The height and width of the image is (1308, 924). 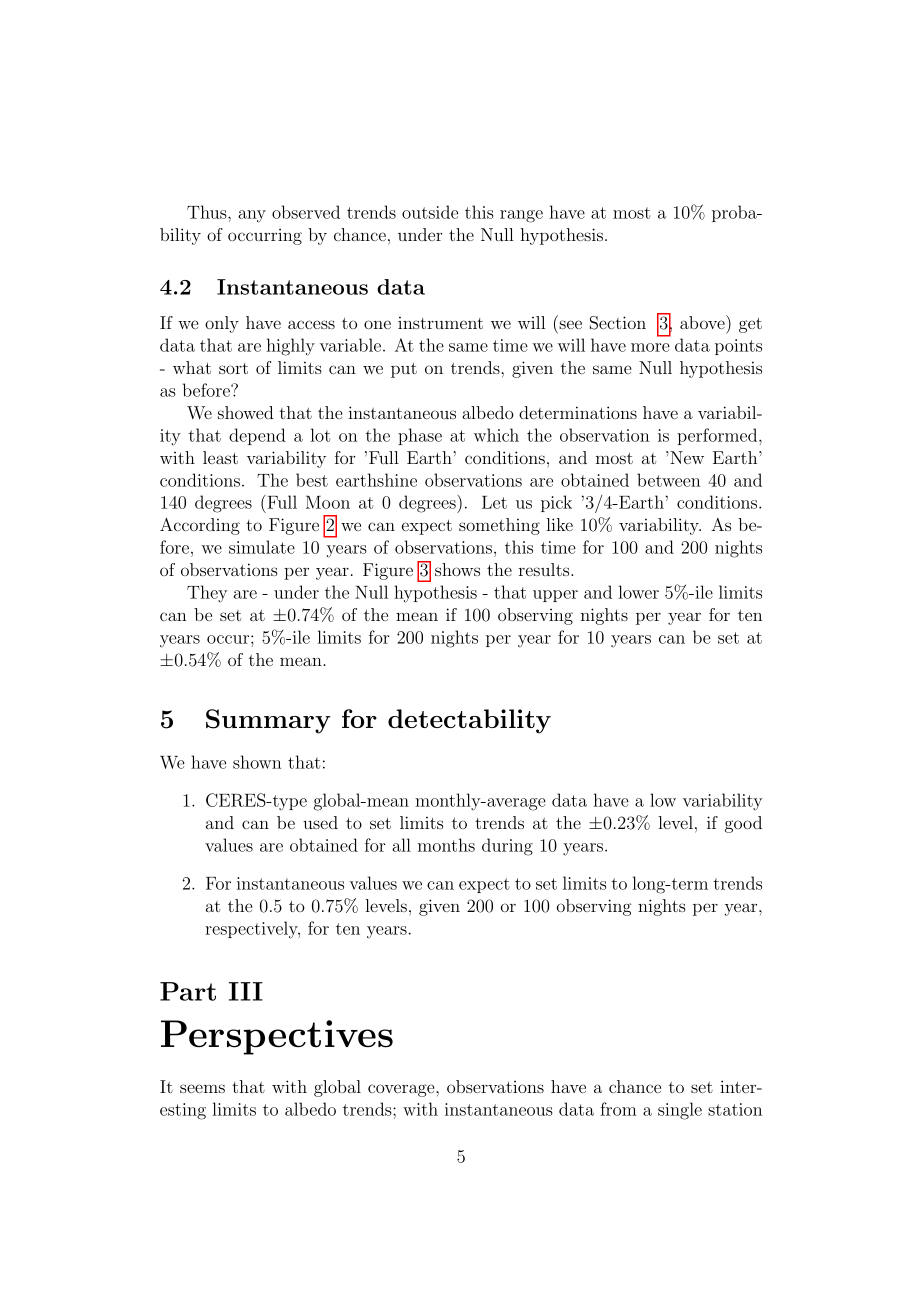 I want to click on lower, so click(x=638, y=592).
